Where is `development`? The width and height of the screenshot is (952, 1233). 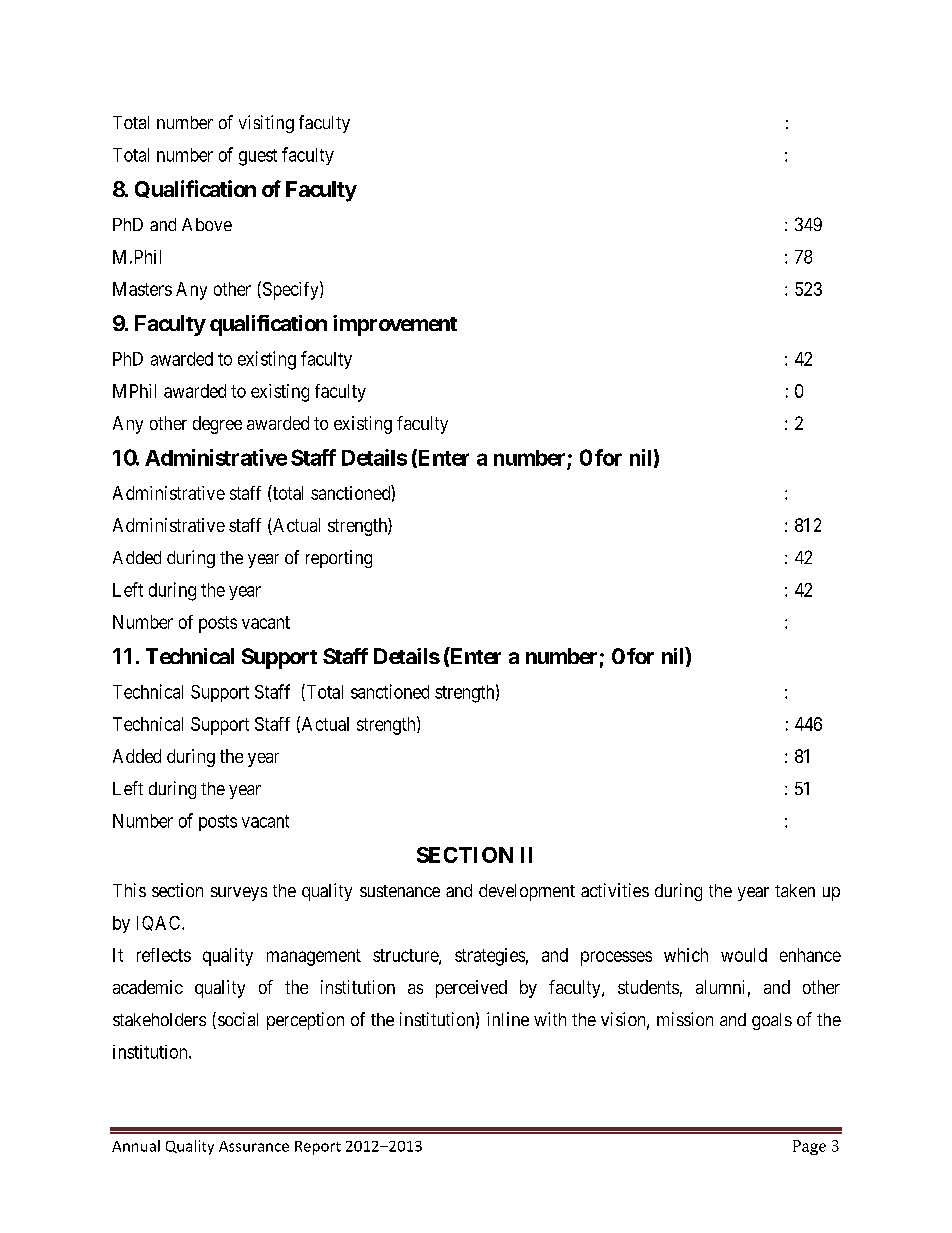
development is located at coordinates (527, 892).
